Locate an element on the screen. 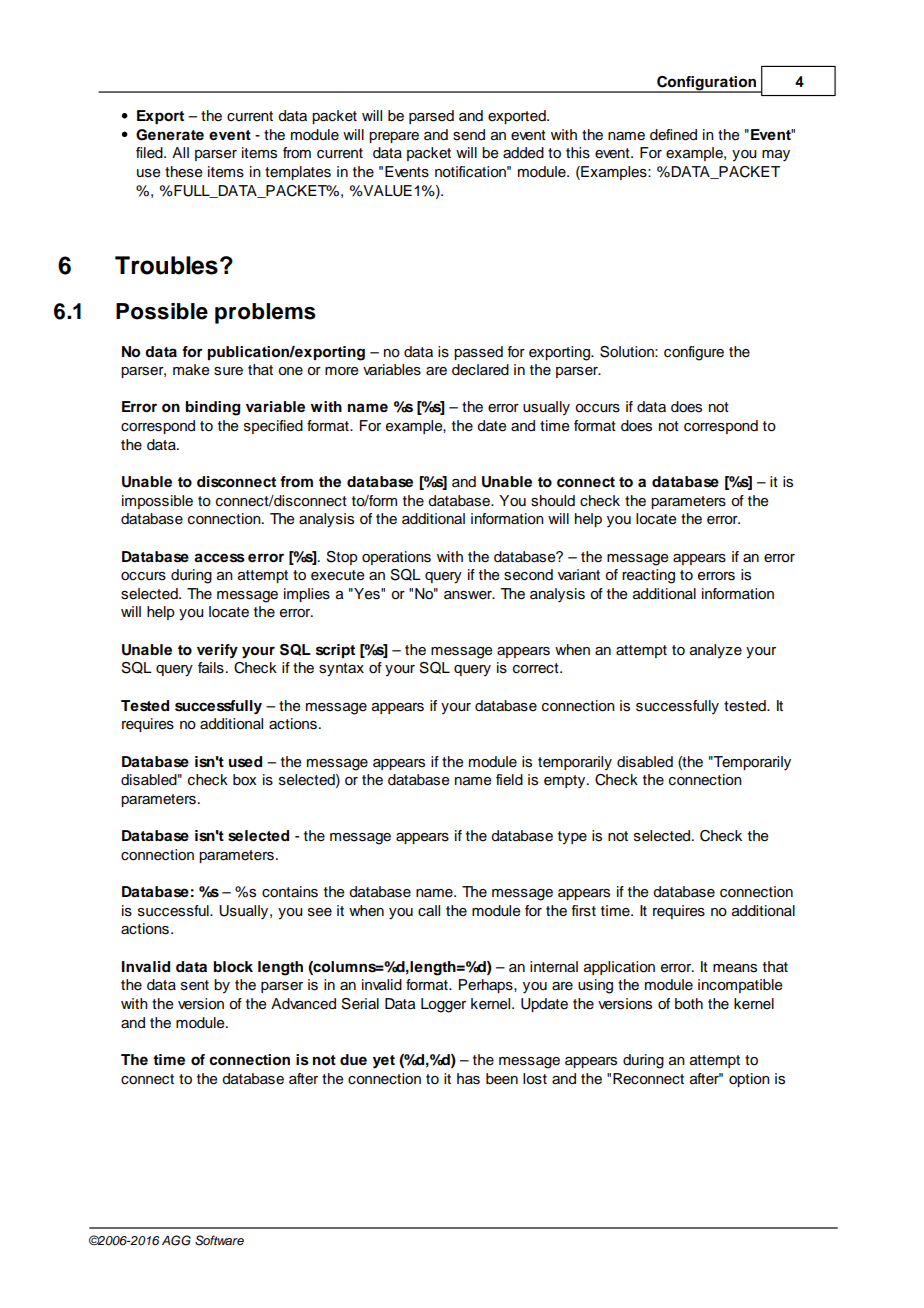 The height and width of the screenshot is (1308, 924). means is located at coordinates (735, 968).
